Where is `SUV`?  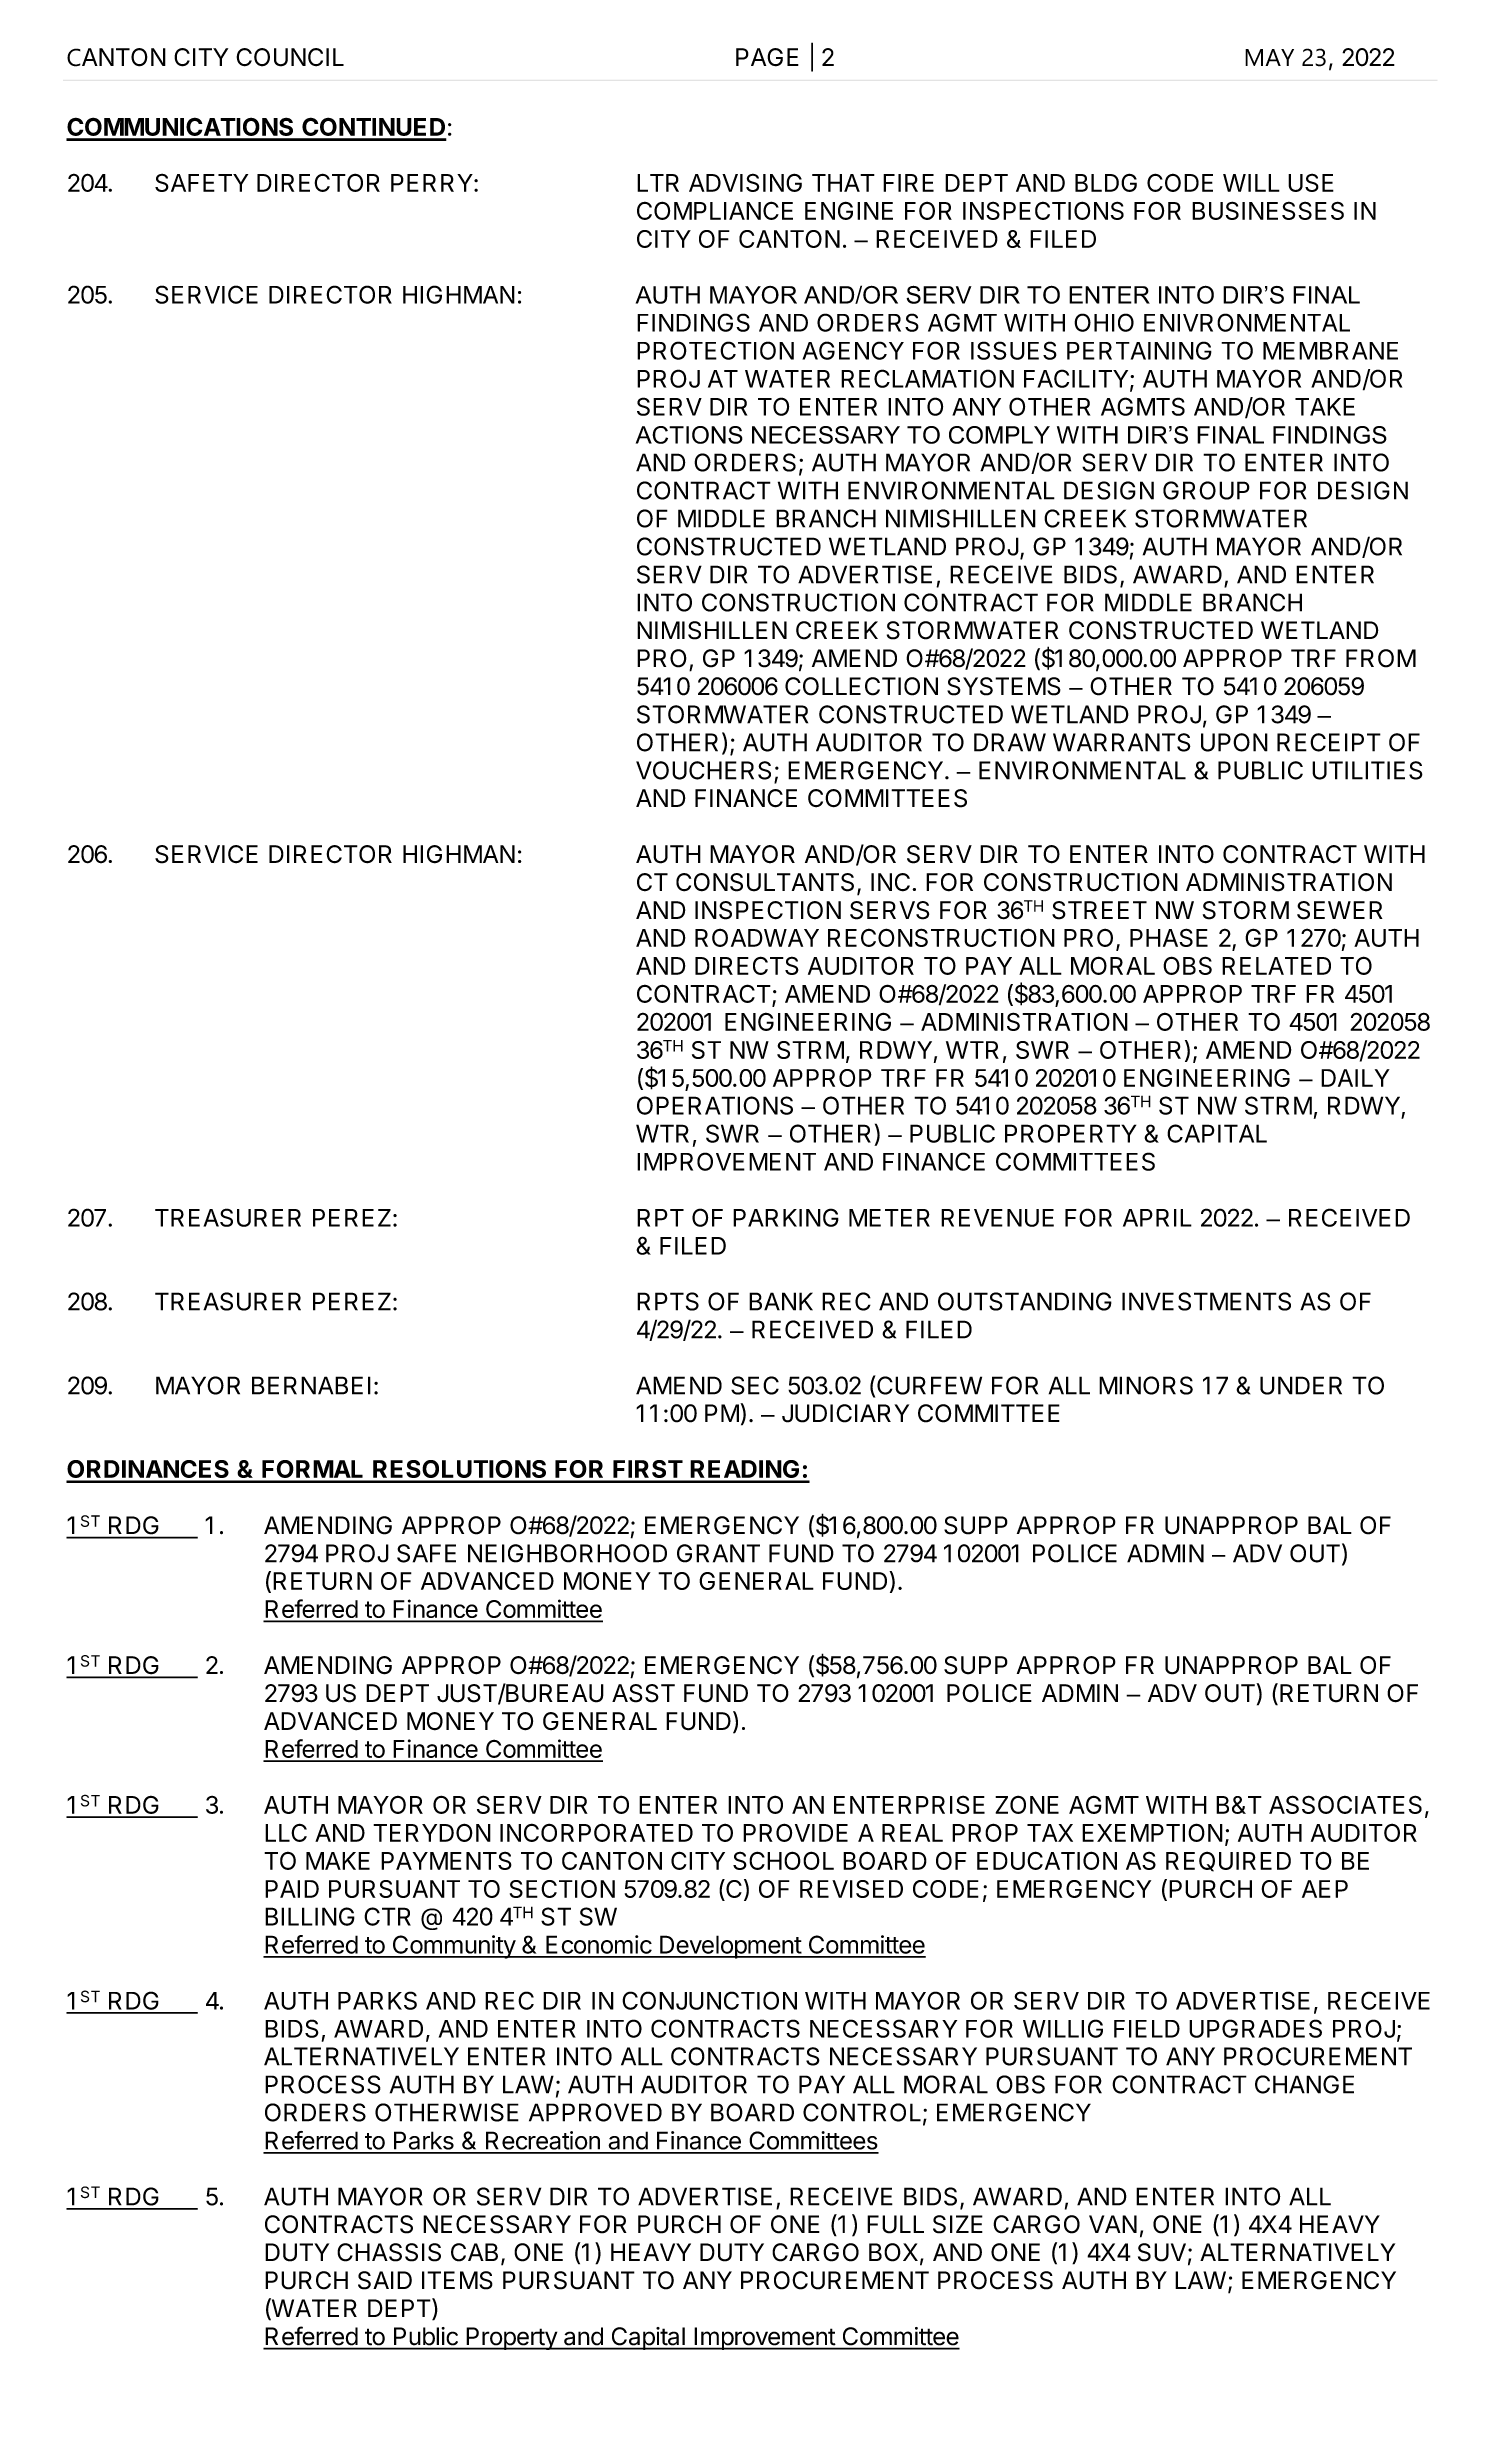
SUV is located at coordinates (1162, 2252).
